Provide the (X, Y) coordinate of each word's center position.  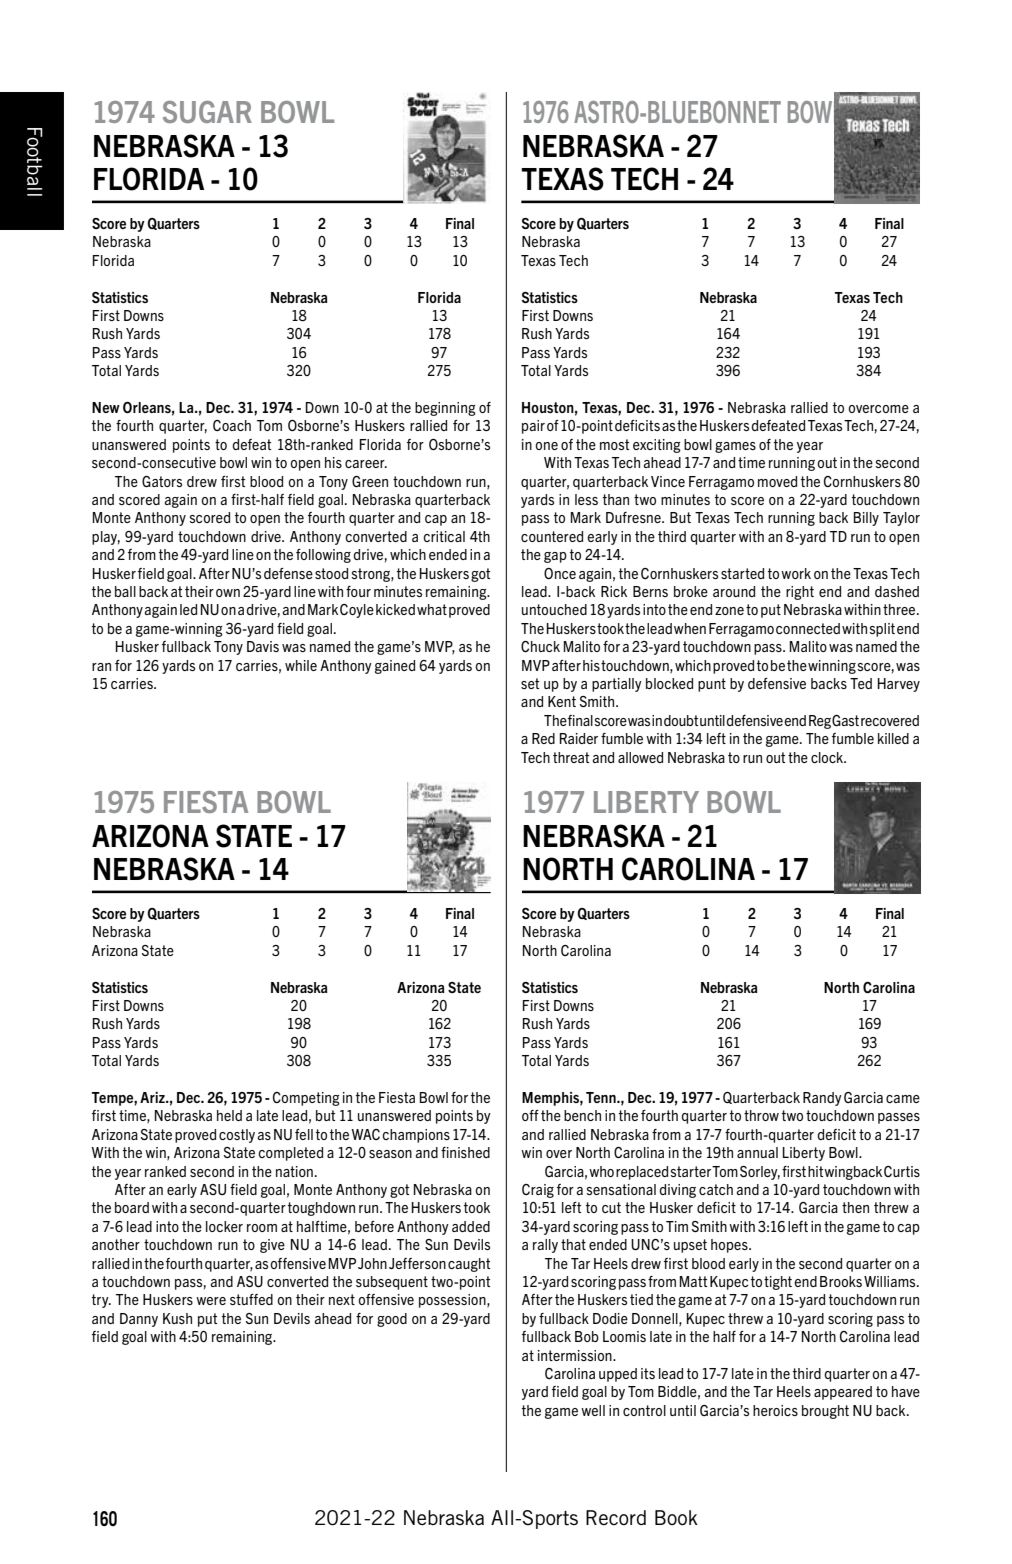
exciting (657, 446)
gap (555, 557)
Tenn (602, 1097)
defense (288, 573)
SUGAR (207, 112)
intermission (576, 1355)
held (229, 1115)
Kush (177, 1318)
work (796, 573)
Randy (822, 1099)
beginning (445, 409)
